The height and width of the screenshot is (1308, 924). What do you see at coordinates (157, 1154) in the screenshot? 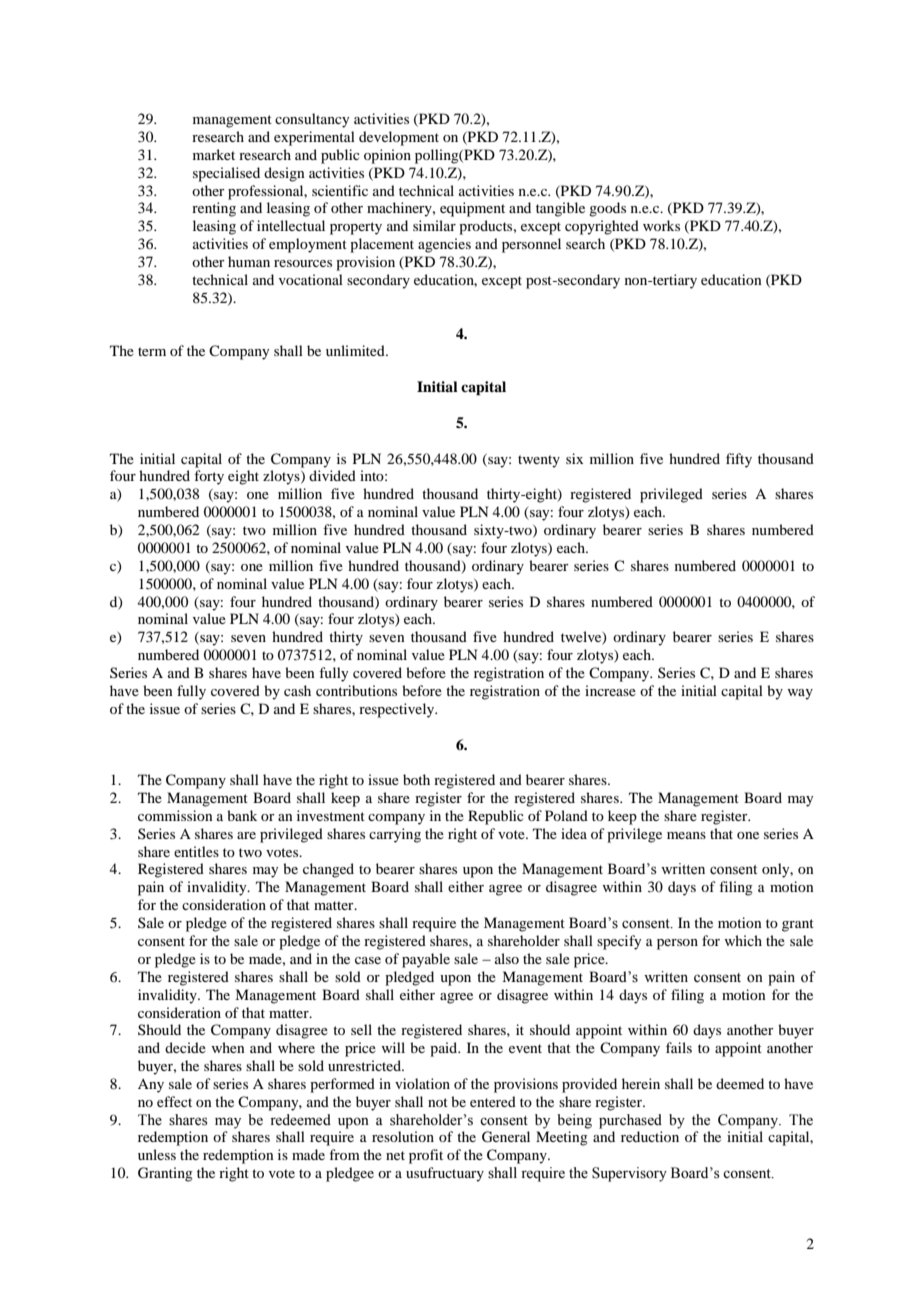
I see `unless` at bounding box center [157, 1154].
